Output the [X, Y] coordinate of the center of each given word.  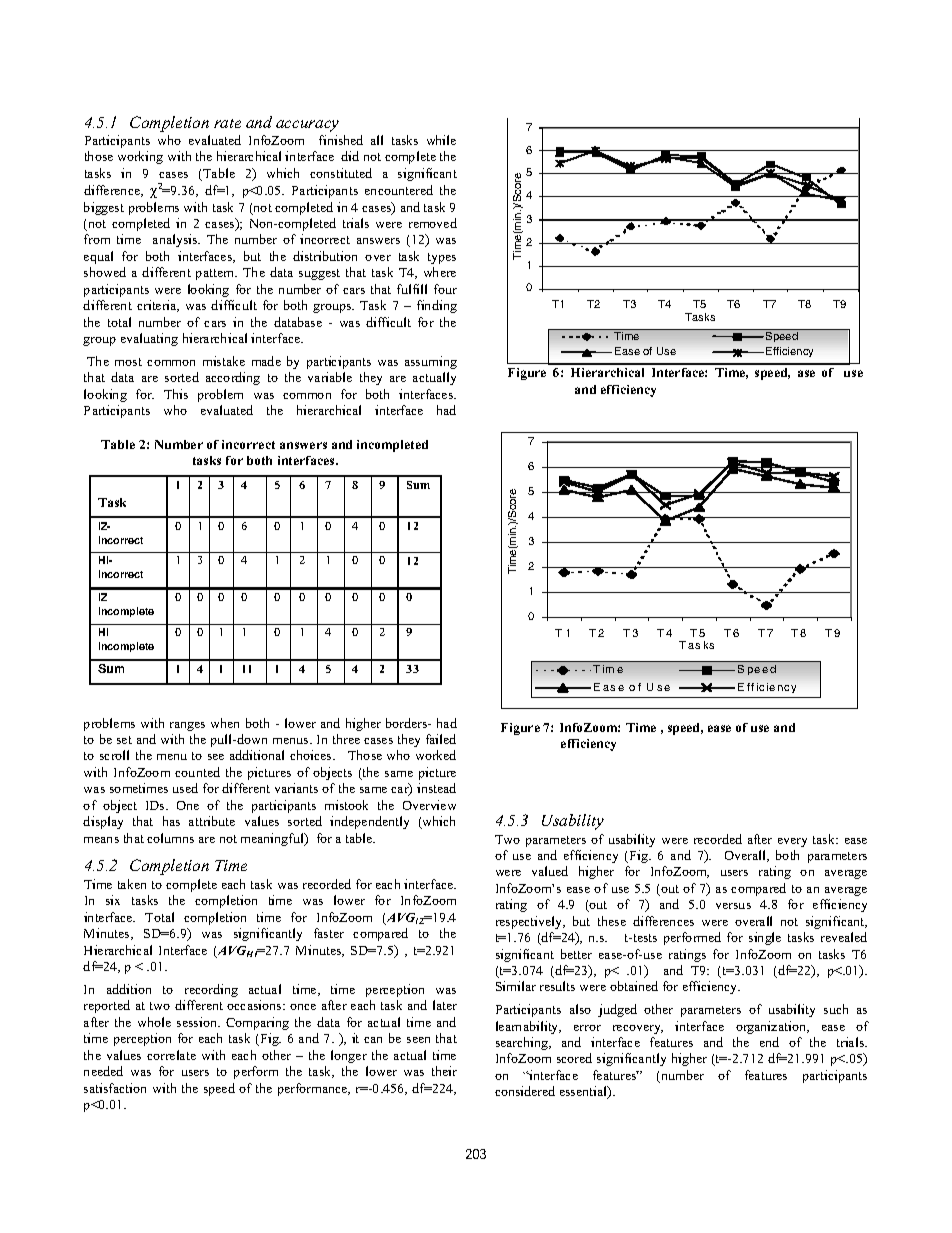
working [140, 157]
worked [436, 755]
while [441, 140]
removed [433, 223]
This [176, 394]
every [792, 842]
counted [197, 772]
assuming [431, 362]
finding [437, 306]
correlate [171, 1055]
